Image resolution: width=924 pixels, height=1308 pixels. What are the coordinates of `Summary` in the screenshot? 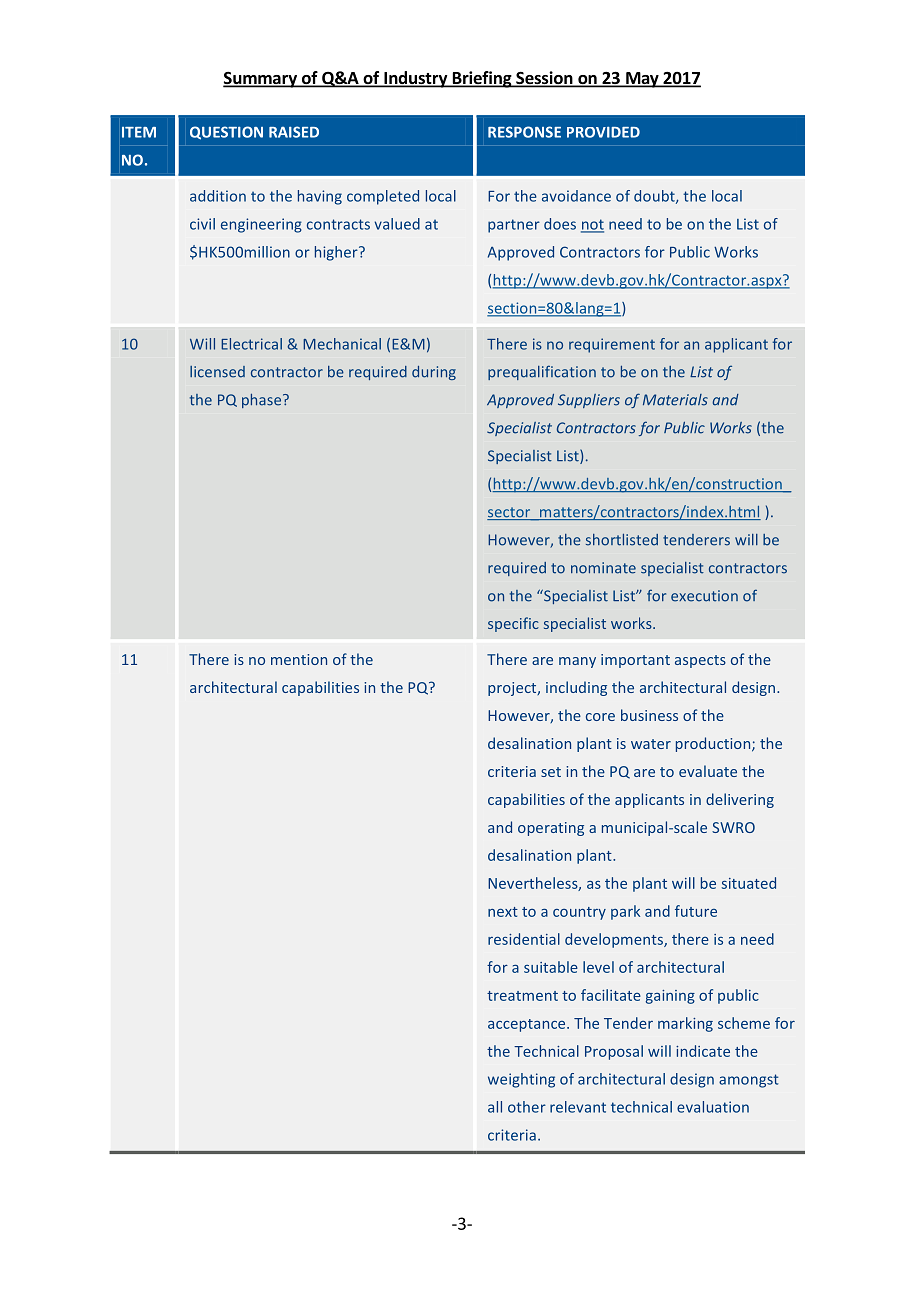 It's located at (261, 80).
